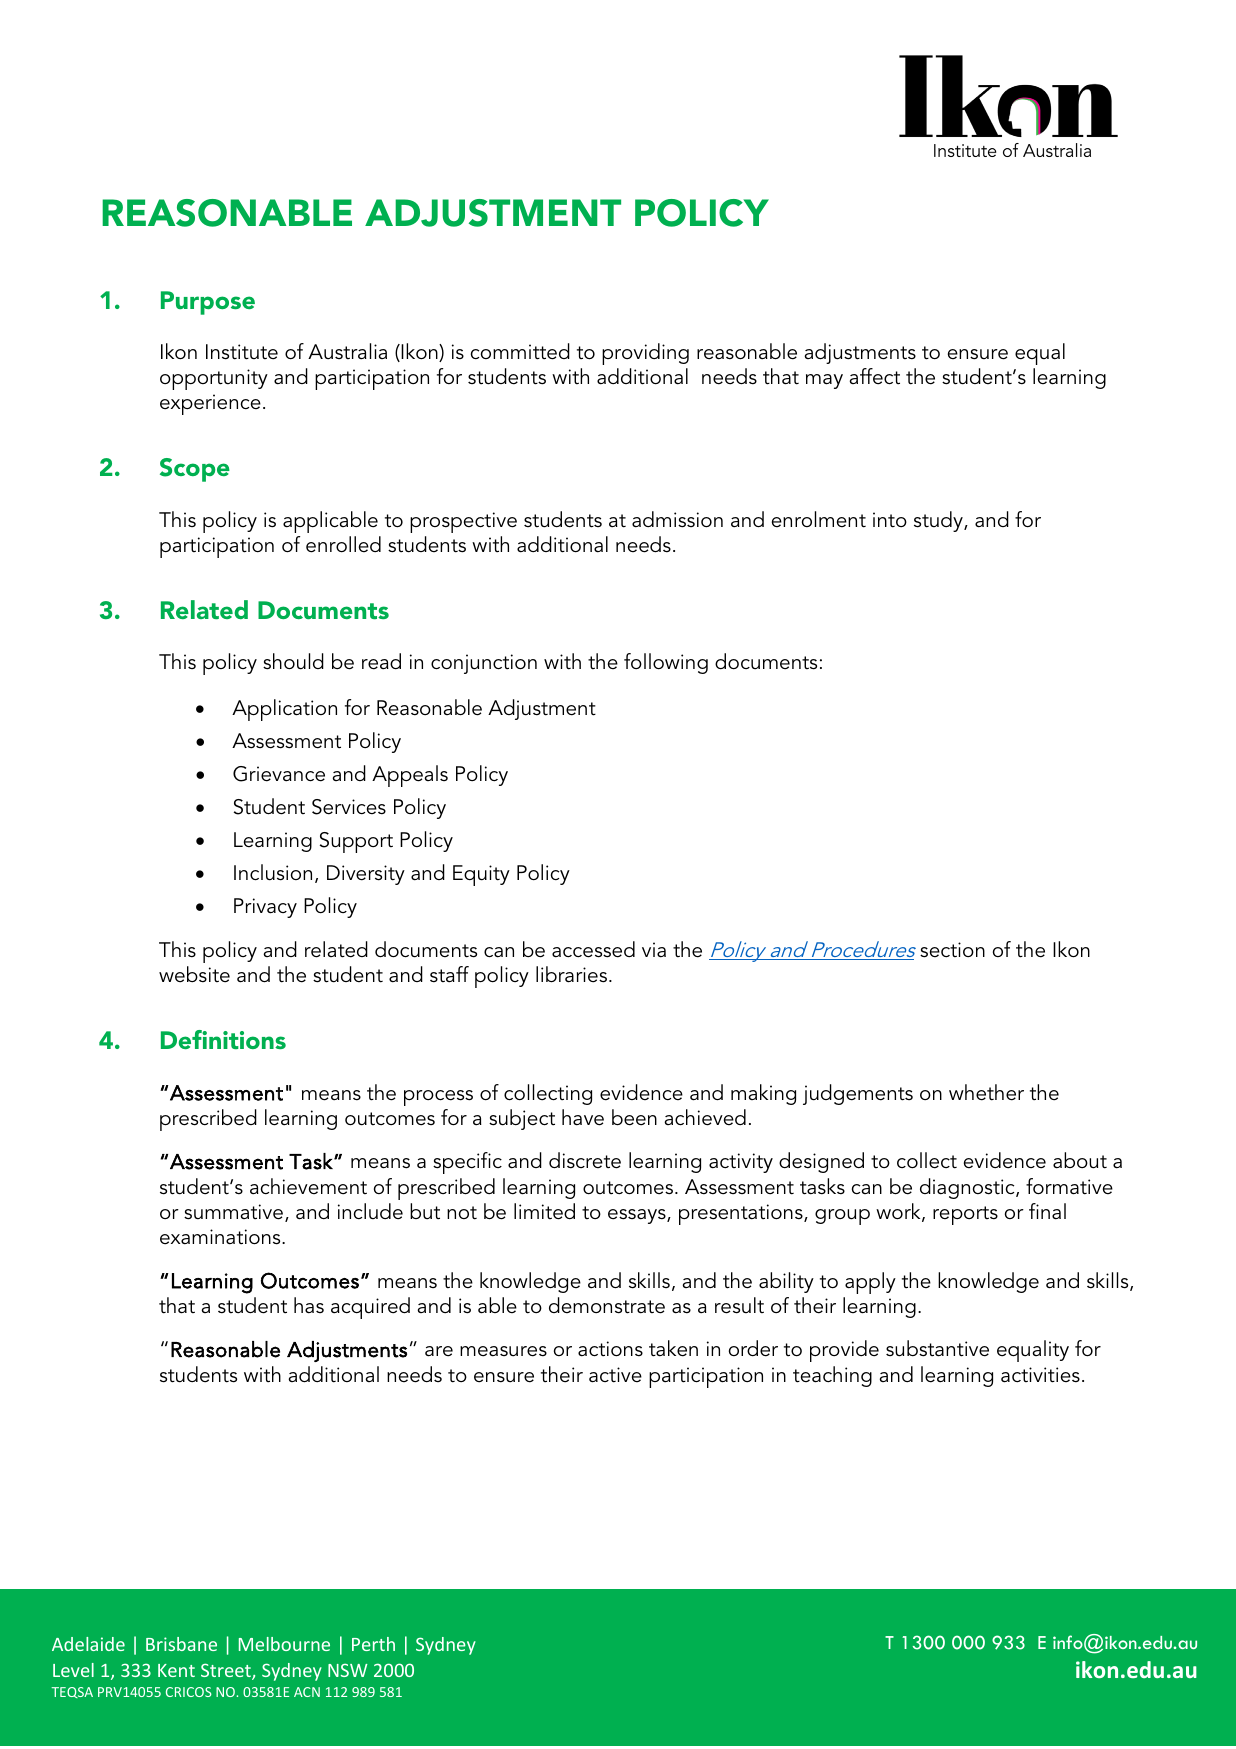 This document has height=1749, width=1236. What do you see at coordinates (242, 352) in the document?
I see `Institute` at bounding box center [242, 352].
